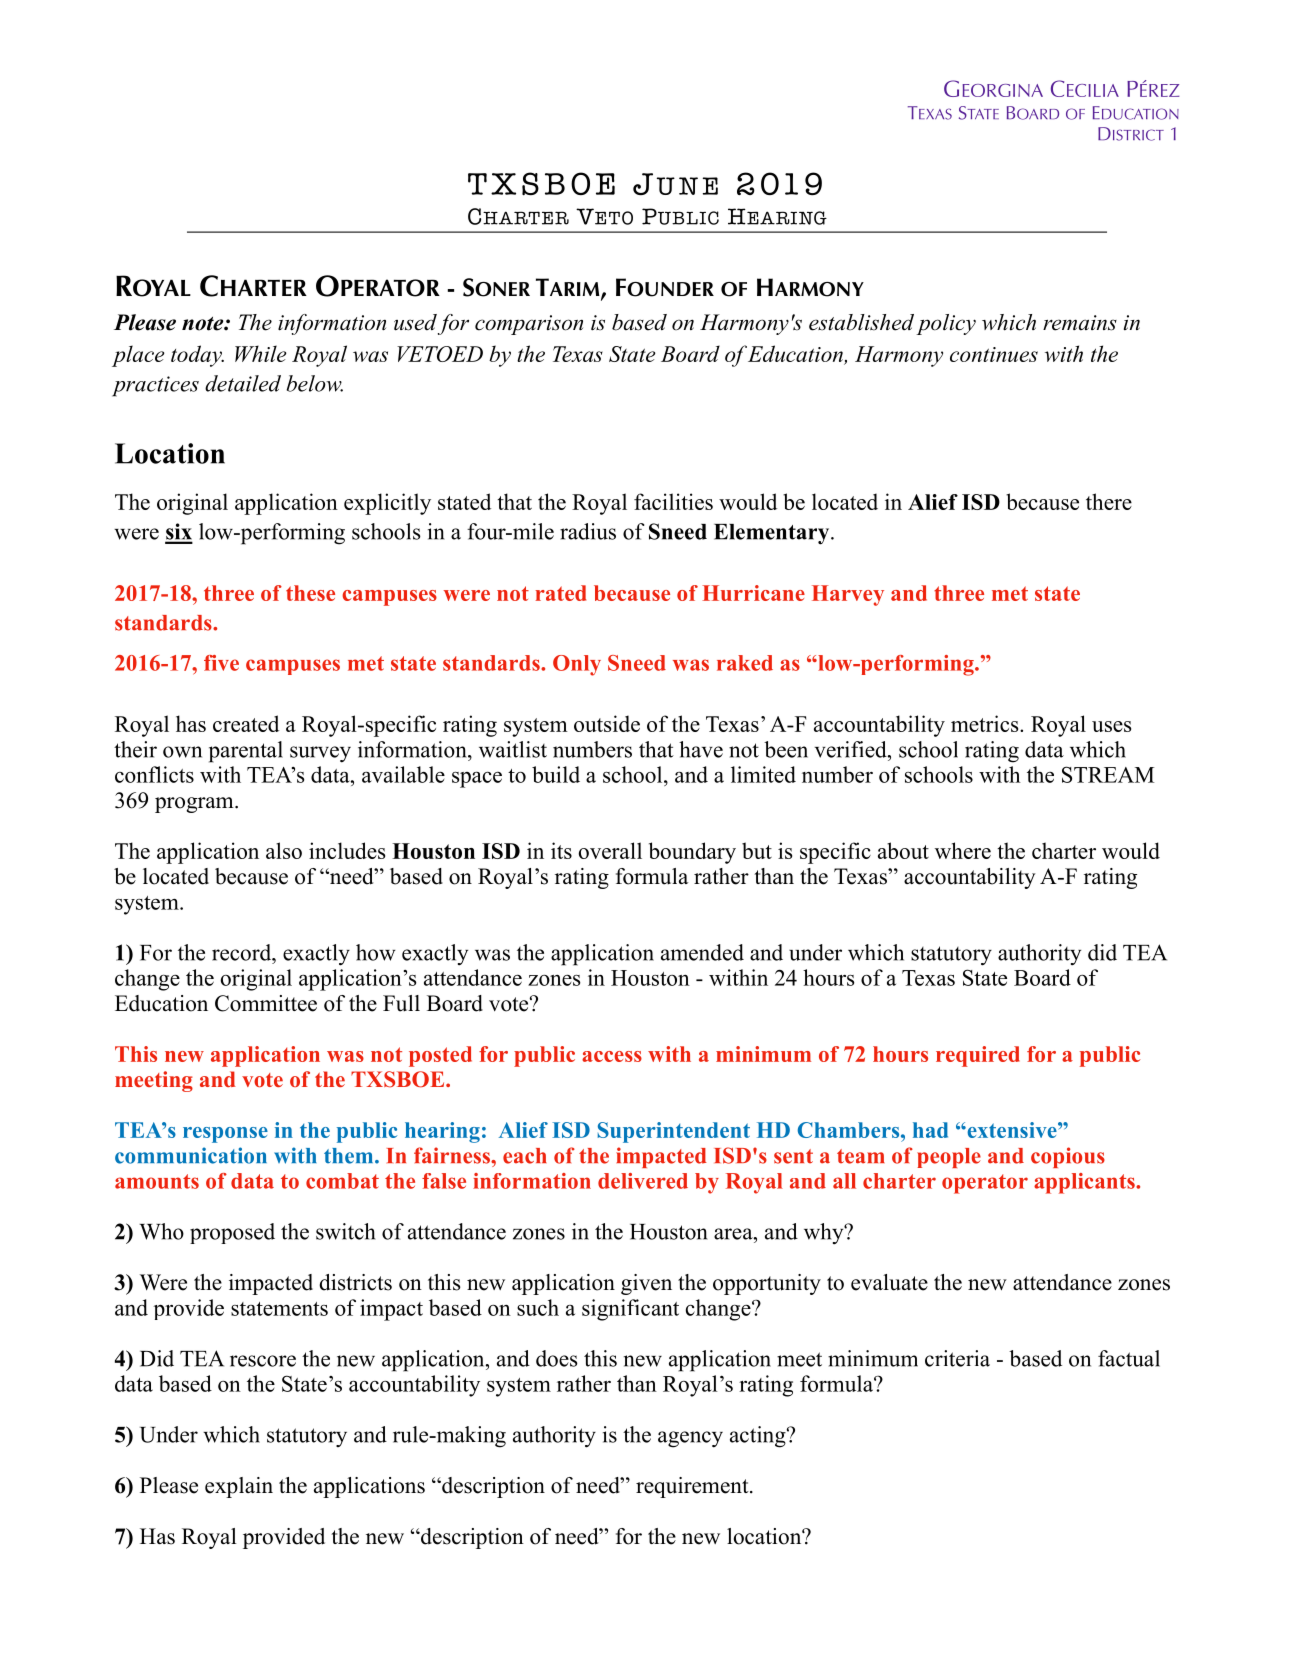 This page has width=1294, height=1675. Describe the element at coordinates (1068, 1157) in the page. I see `copious` at that location.
